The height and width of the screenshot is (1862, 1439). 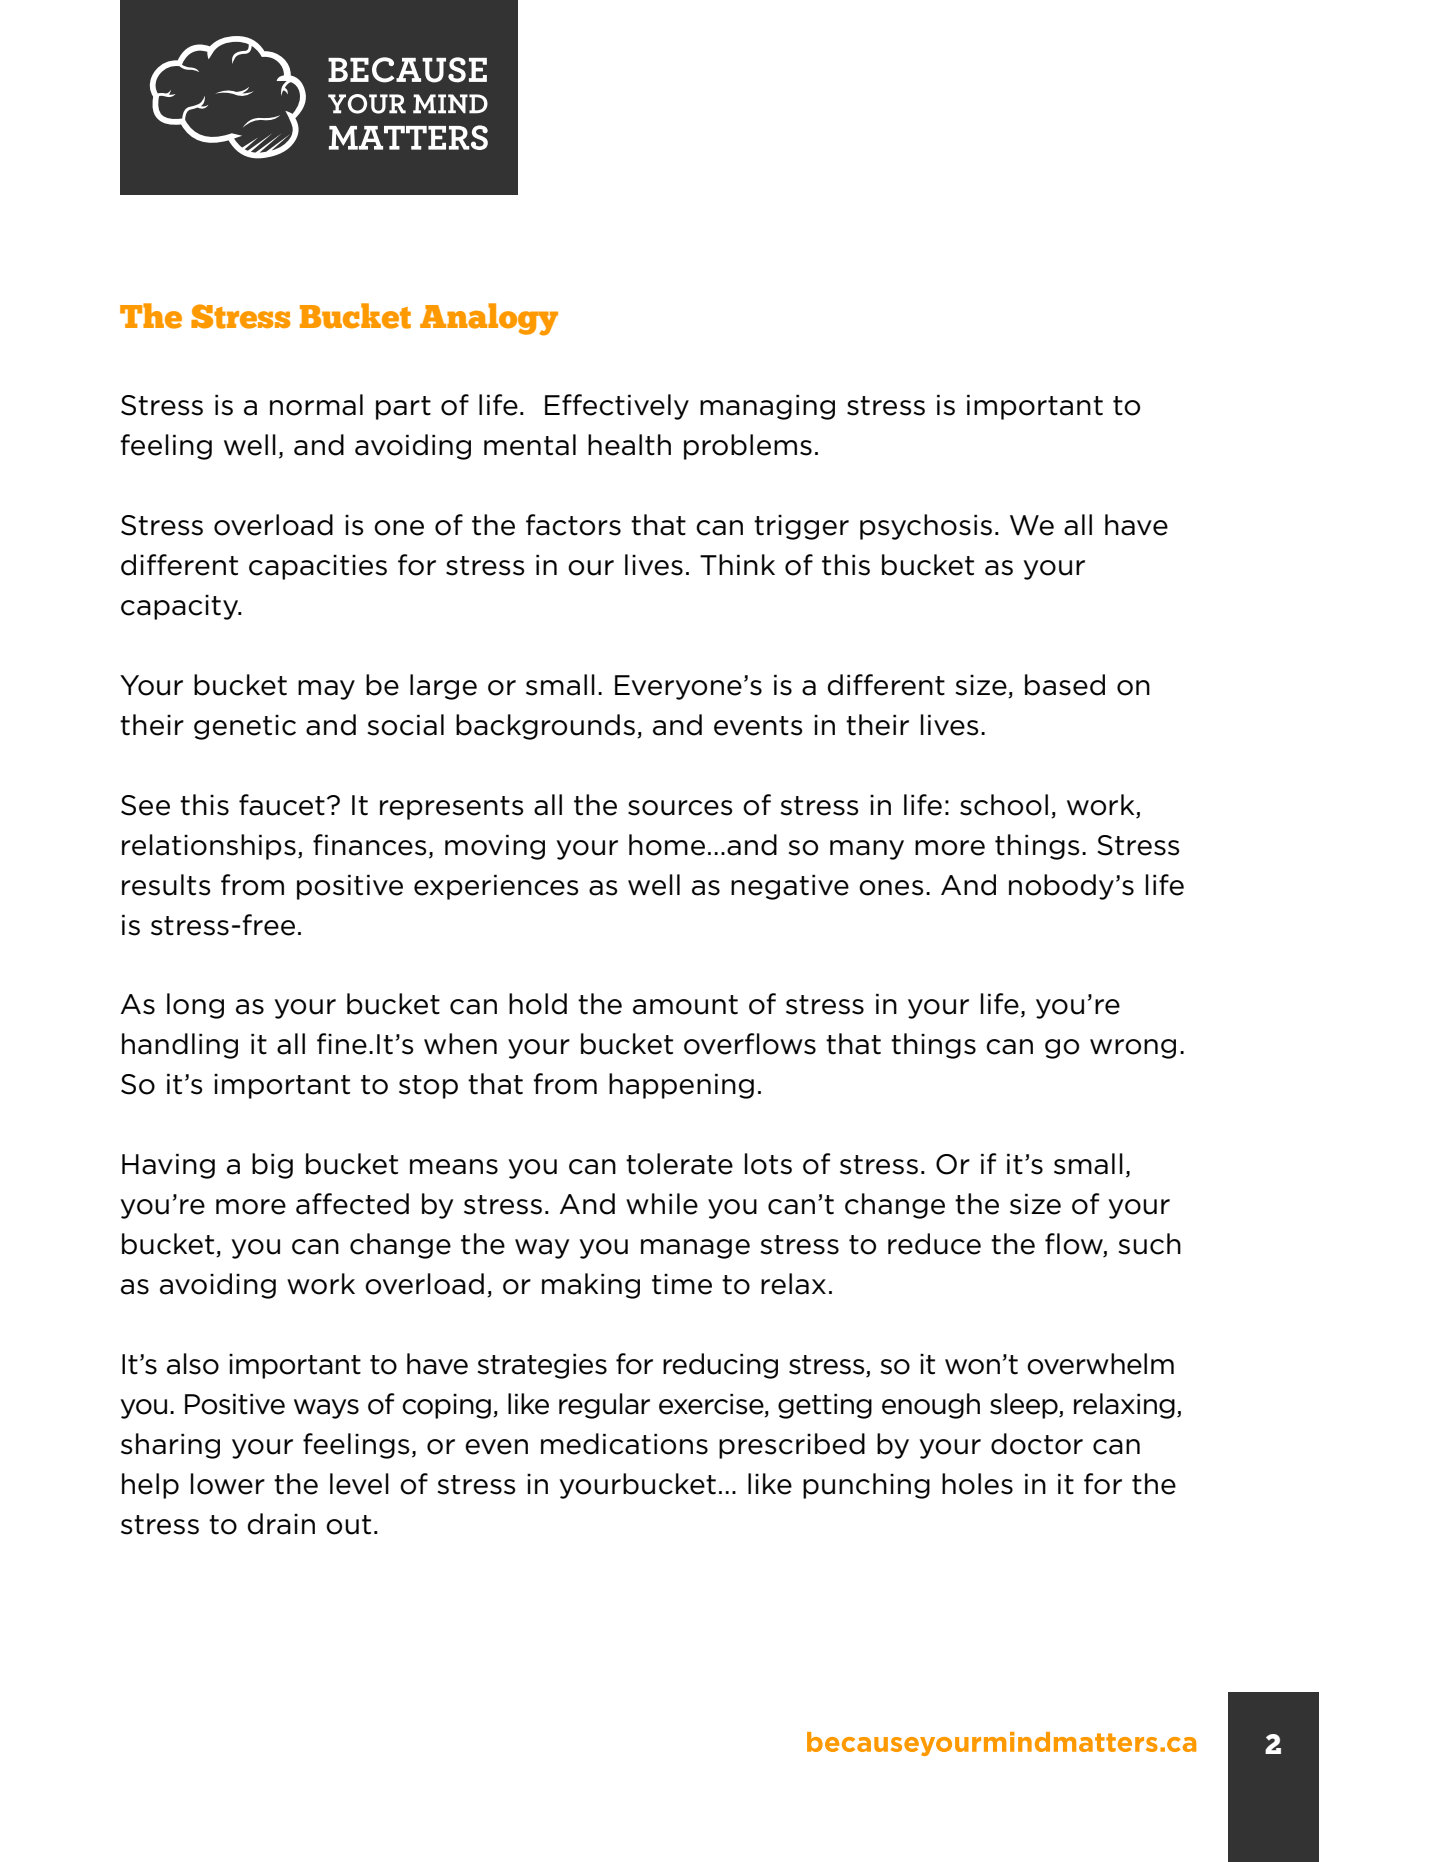 What do you see at coordinates (891, 888) in the screenshot?
I see `ones` at bounding box center [891, 888].
